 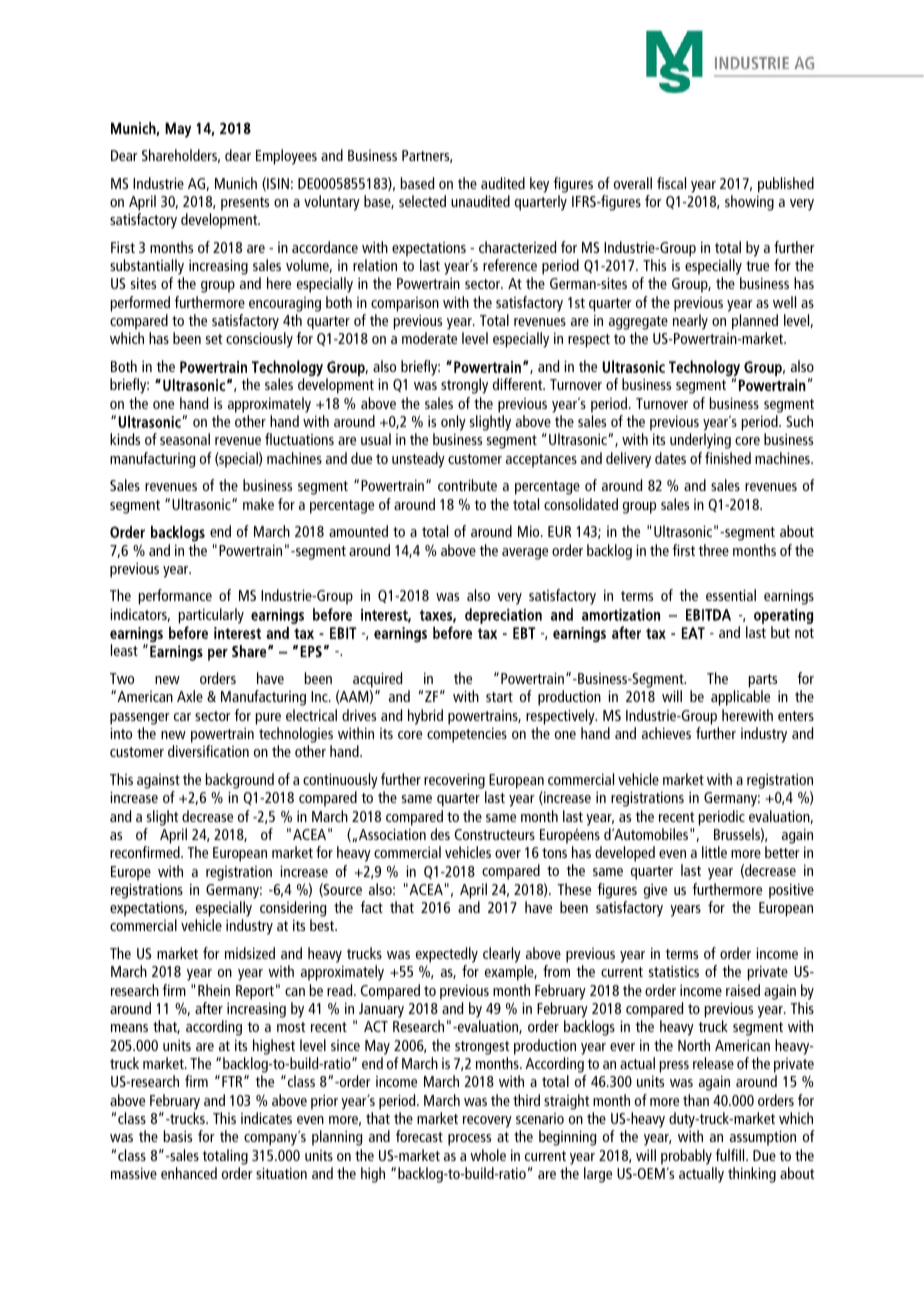 What do you see at coordinates (258, 504) in the page?
I see `make` at bounding box center [258, 504].
